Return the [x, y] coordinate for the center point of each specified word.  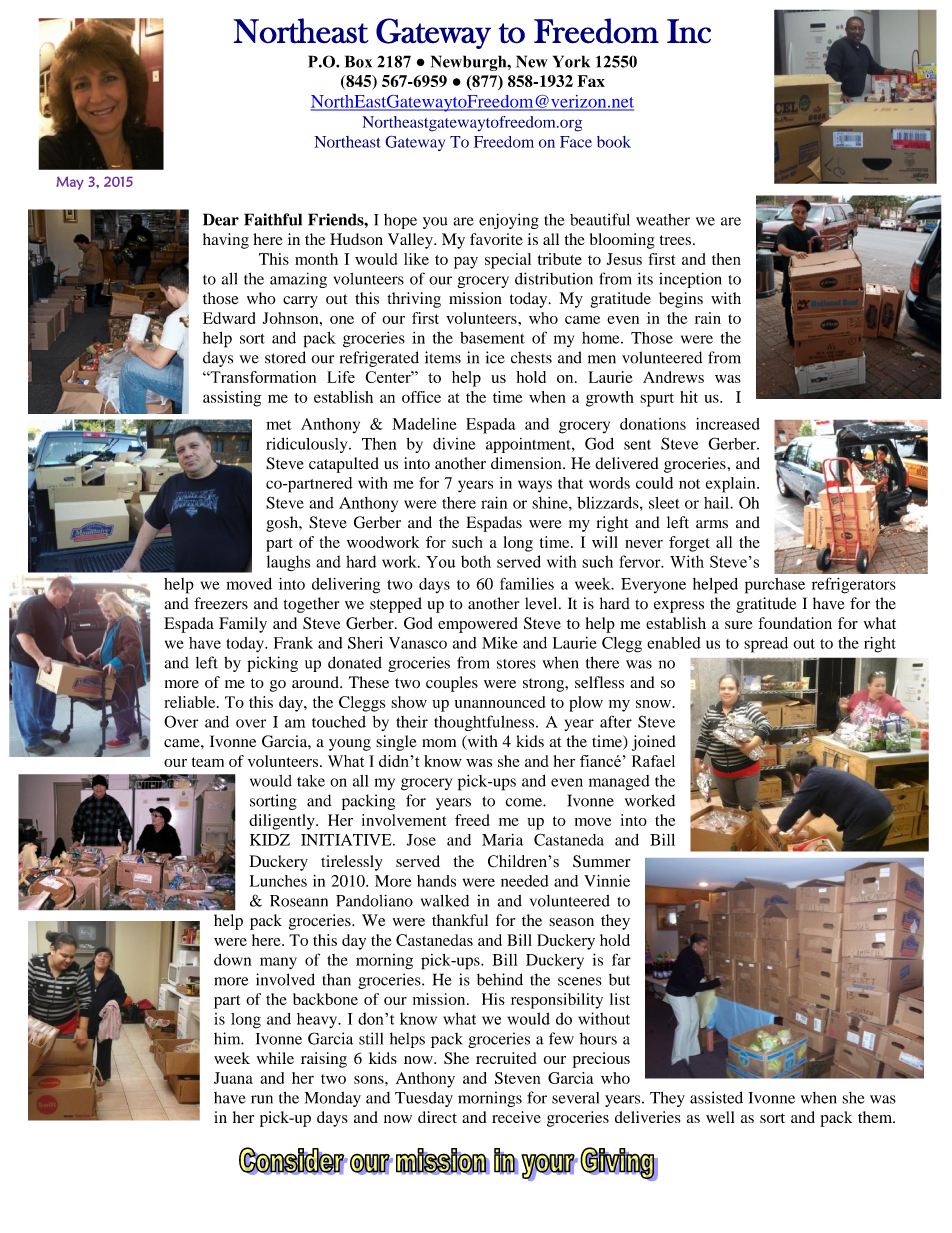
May [70, 183]
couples [452, 684]
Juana [233, 1078]
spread [766, 645]
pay [466, 263]
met [279, 425]
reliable [191, 702]
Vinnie [607, 881]
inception [690, 280]
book [614, 142]
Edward [229, 318]
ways [535, 486]
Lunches [278, 881]
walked [445, 901]
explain [732, 485]
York [571, 61]
